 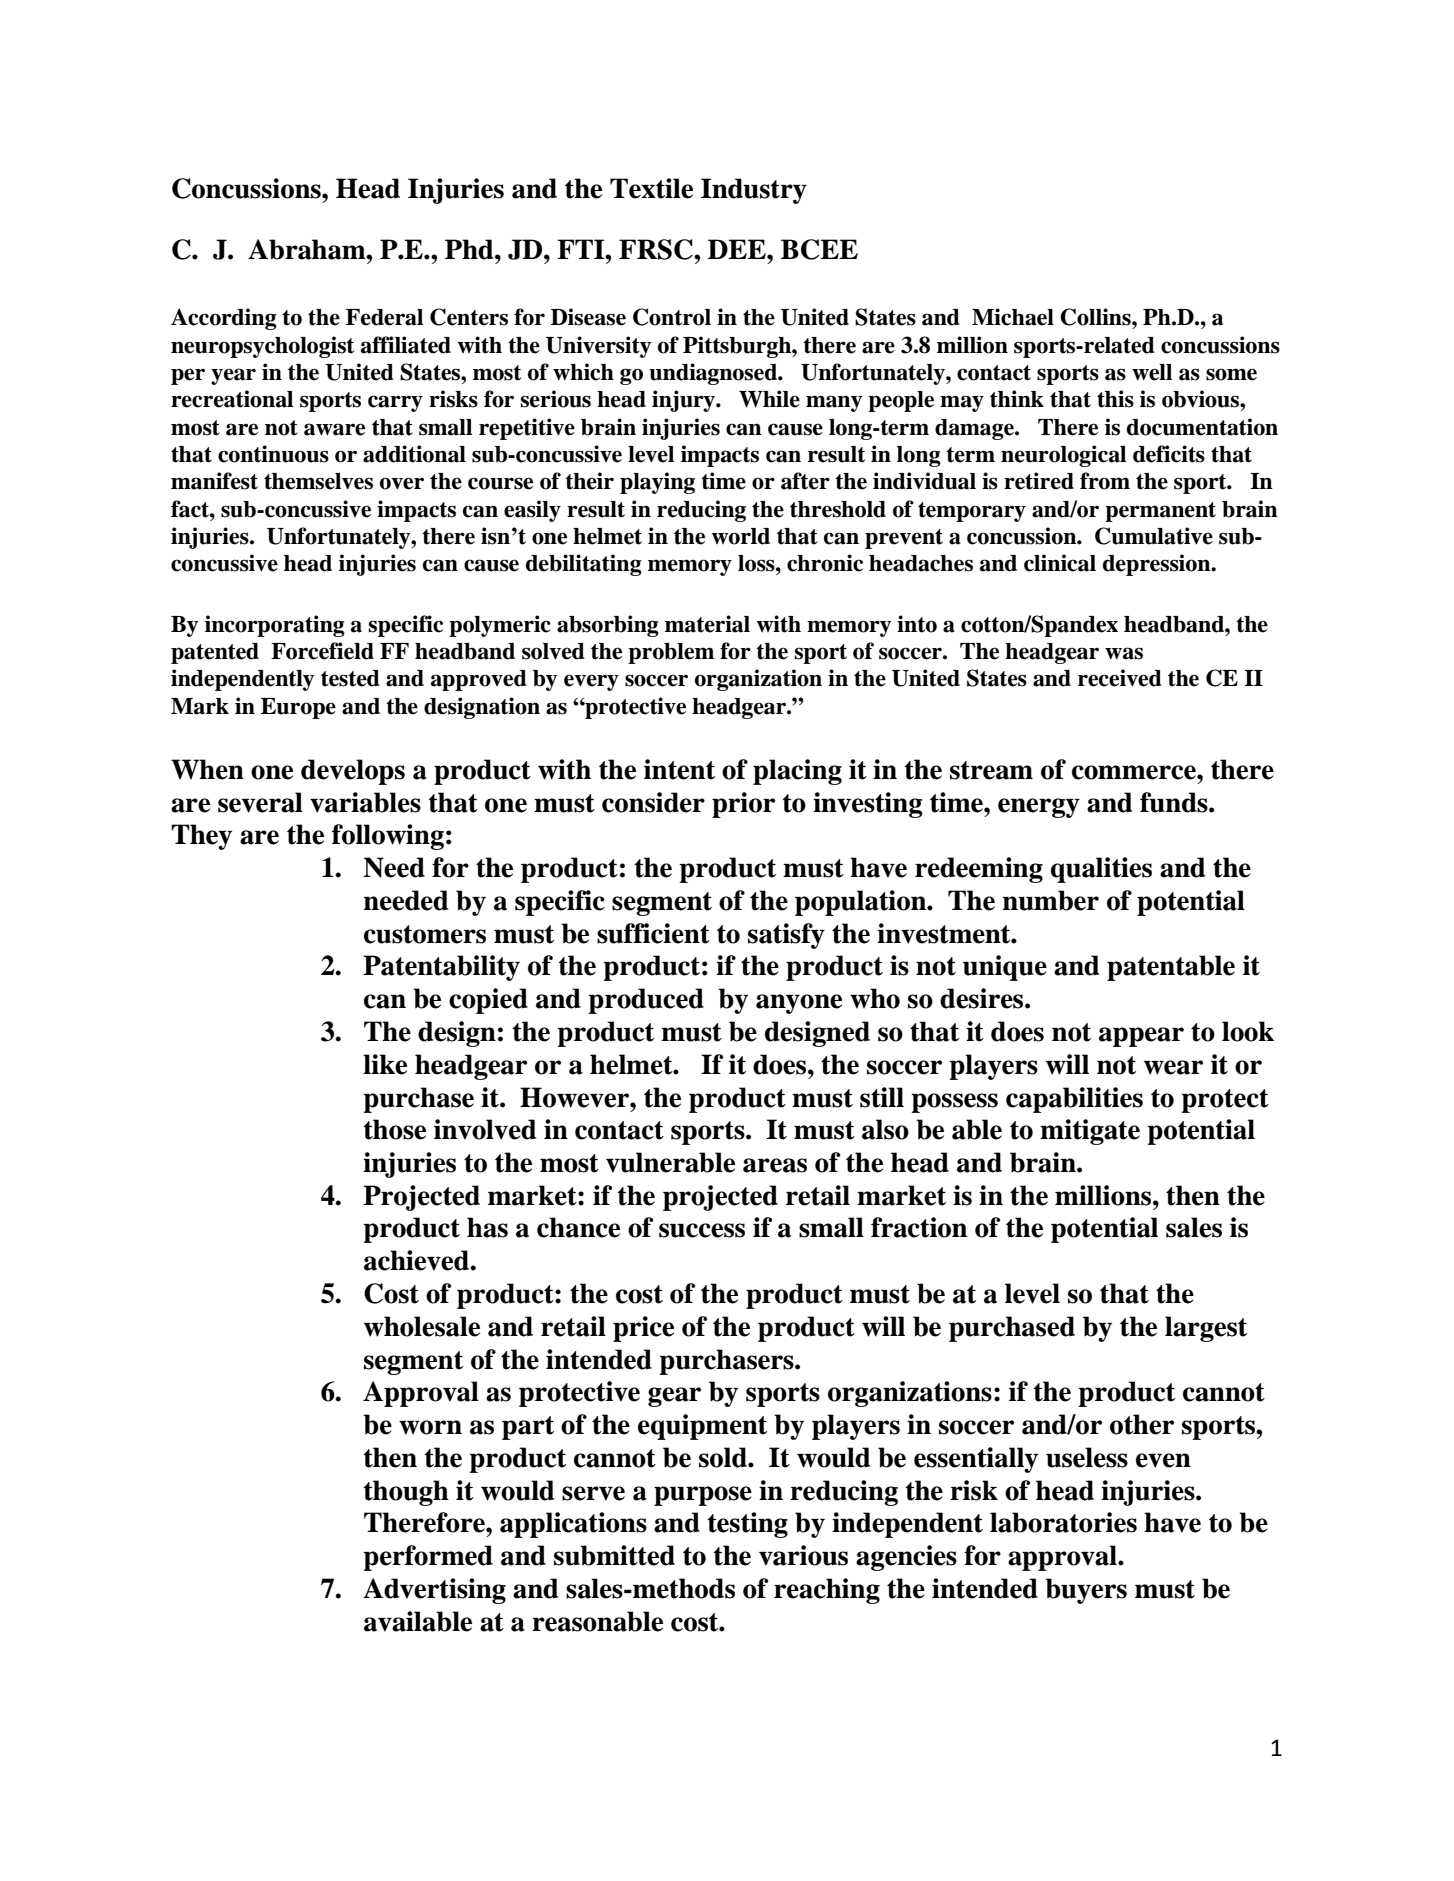 What do you see at coordinates (786, 936) in the screenshot?
I see `satisfy` at bounding box center [786, 936].
